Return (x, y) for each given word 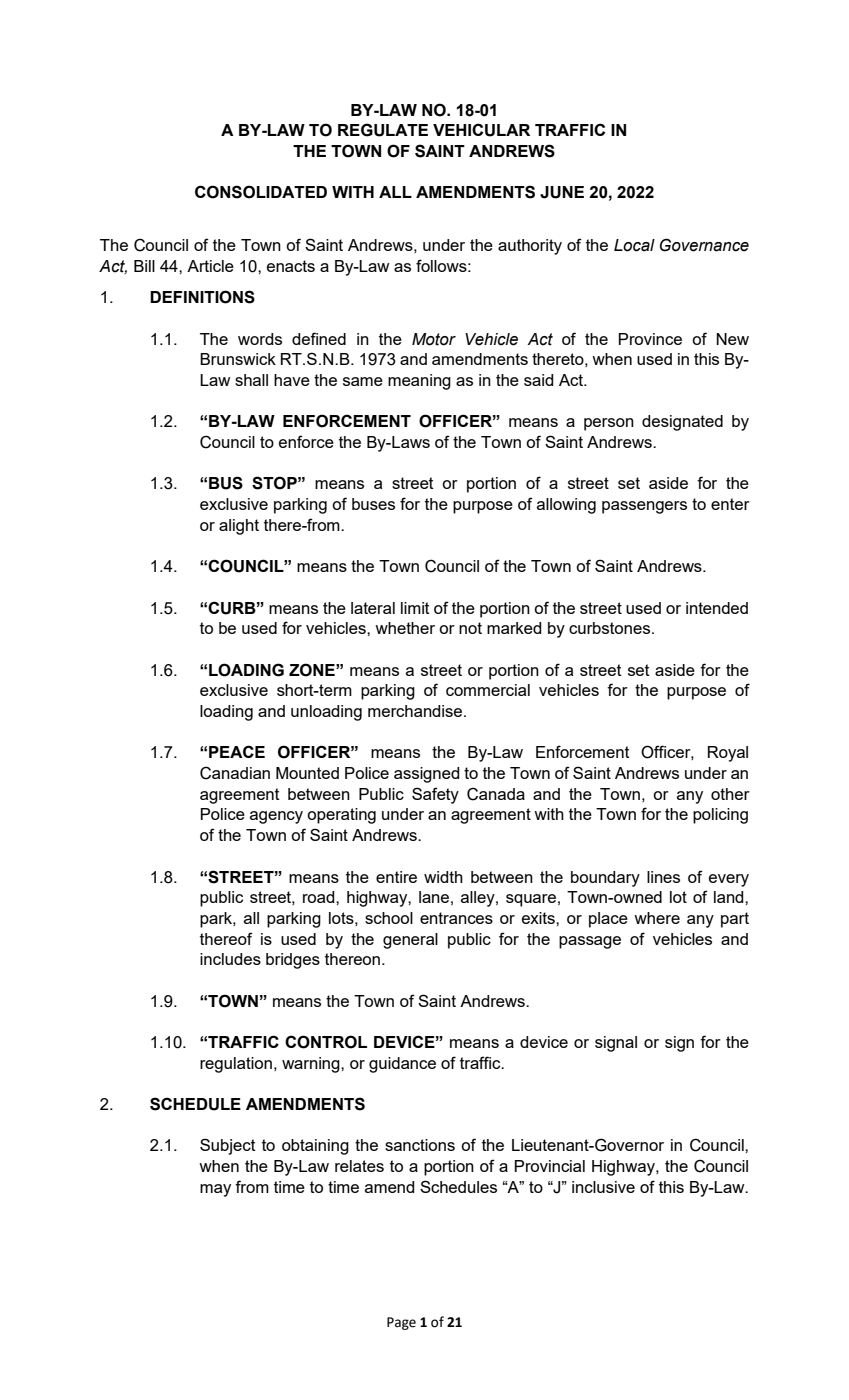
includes (230, 959)
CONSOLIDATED (261, 192)
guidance (402, 1065)
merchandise (416, 711)
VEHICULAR (481, 130)
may (215, 1190)
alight (239, 527)
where (657, 918)
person (609, 424)
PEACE (237, 751)
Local (634, 245)
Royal (728, 754)
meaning (419, 382)
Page (401, 1323)
